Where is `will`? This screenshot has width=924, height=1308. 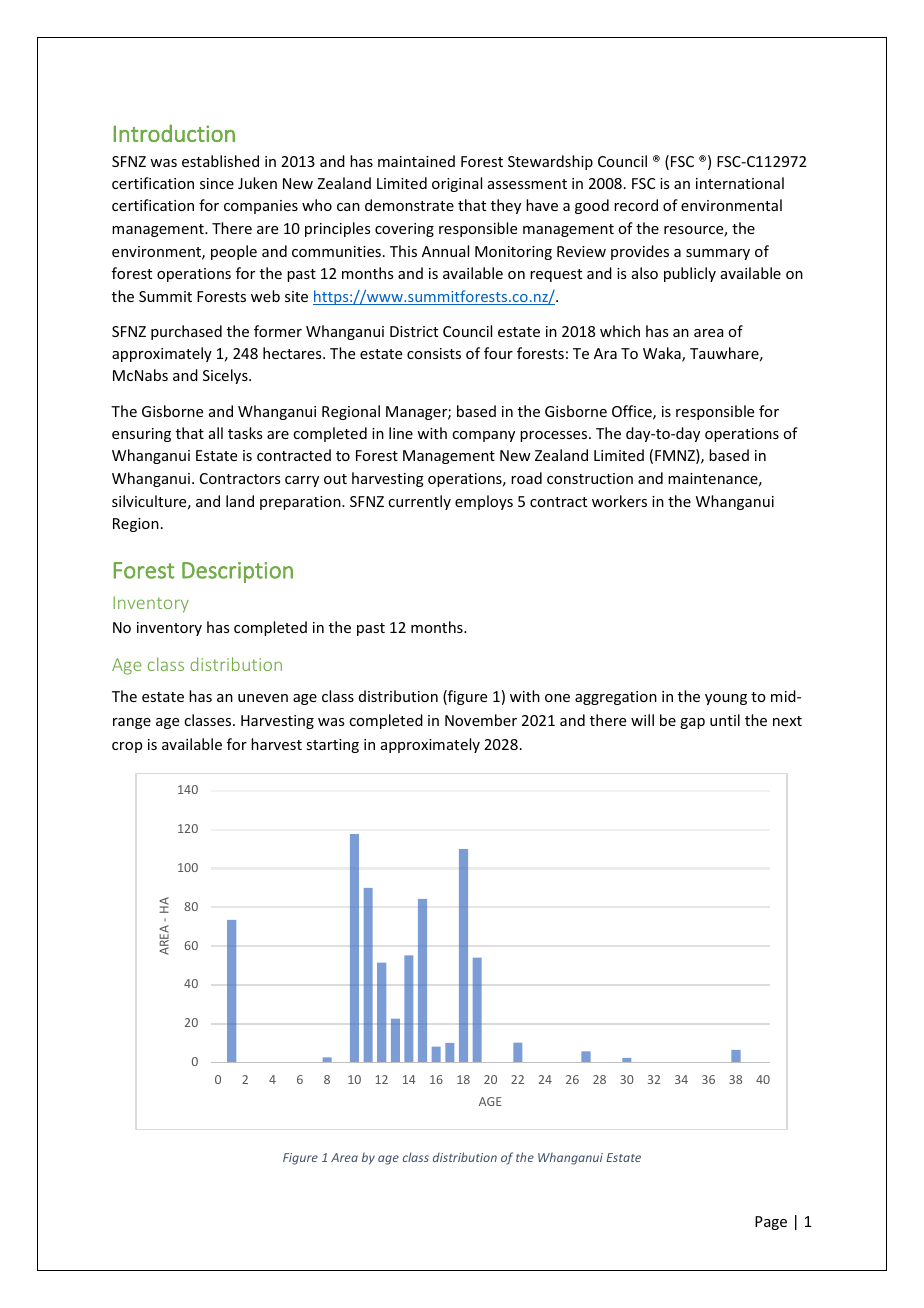
will is located at coordinates (642, 720).
